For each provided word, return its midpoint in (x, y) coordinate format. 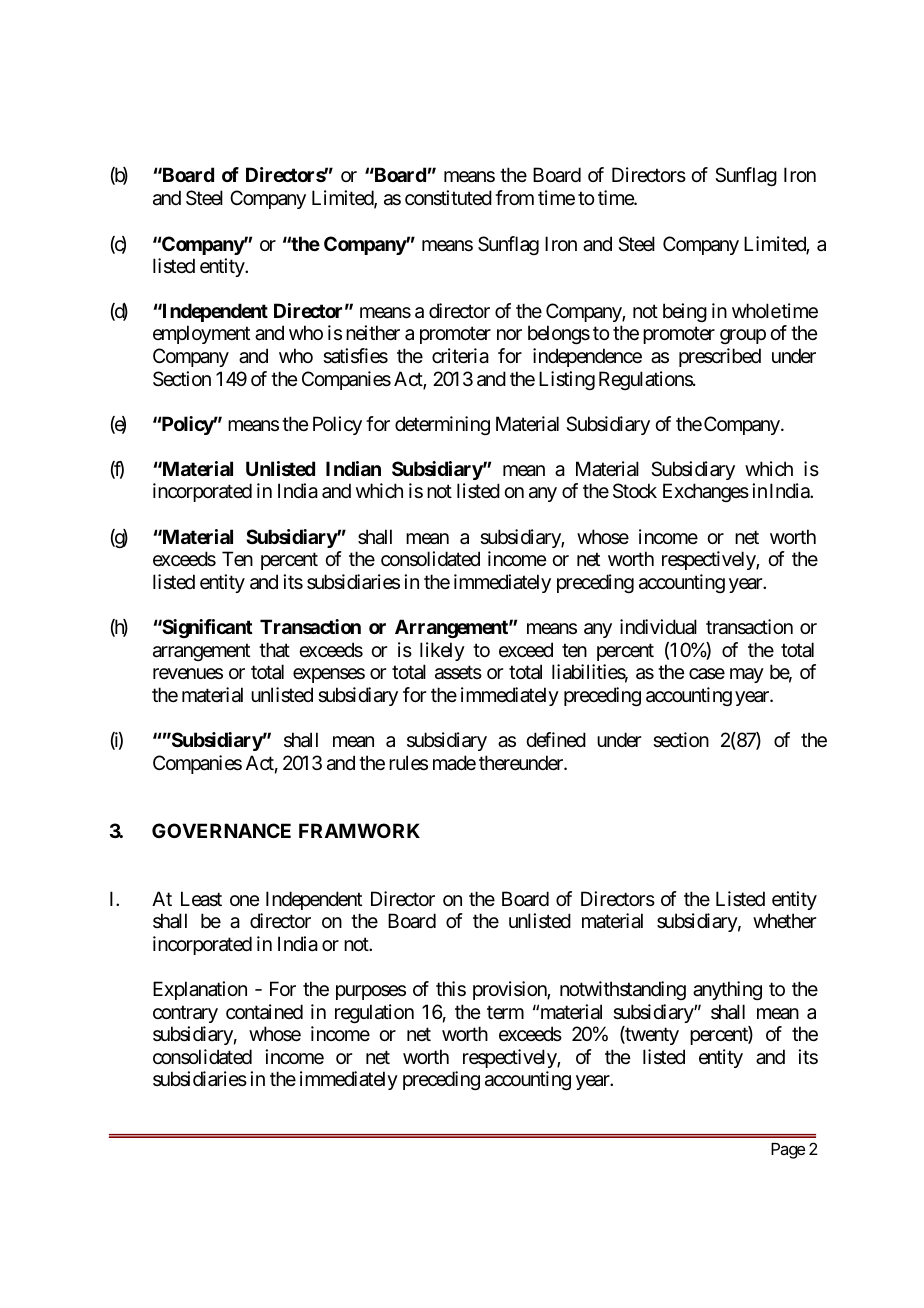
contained (264, 1012)
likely (442, 651)
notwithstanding (623, 990)
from (514, 197)
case (707, 674)
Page (788, 1151)
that (274, 650)
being (685, 312)
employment (201, 334)
